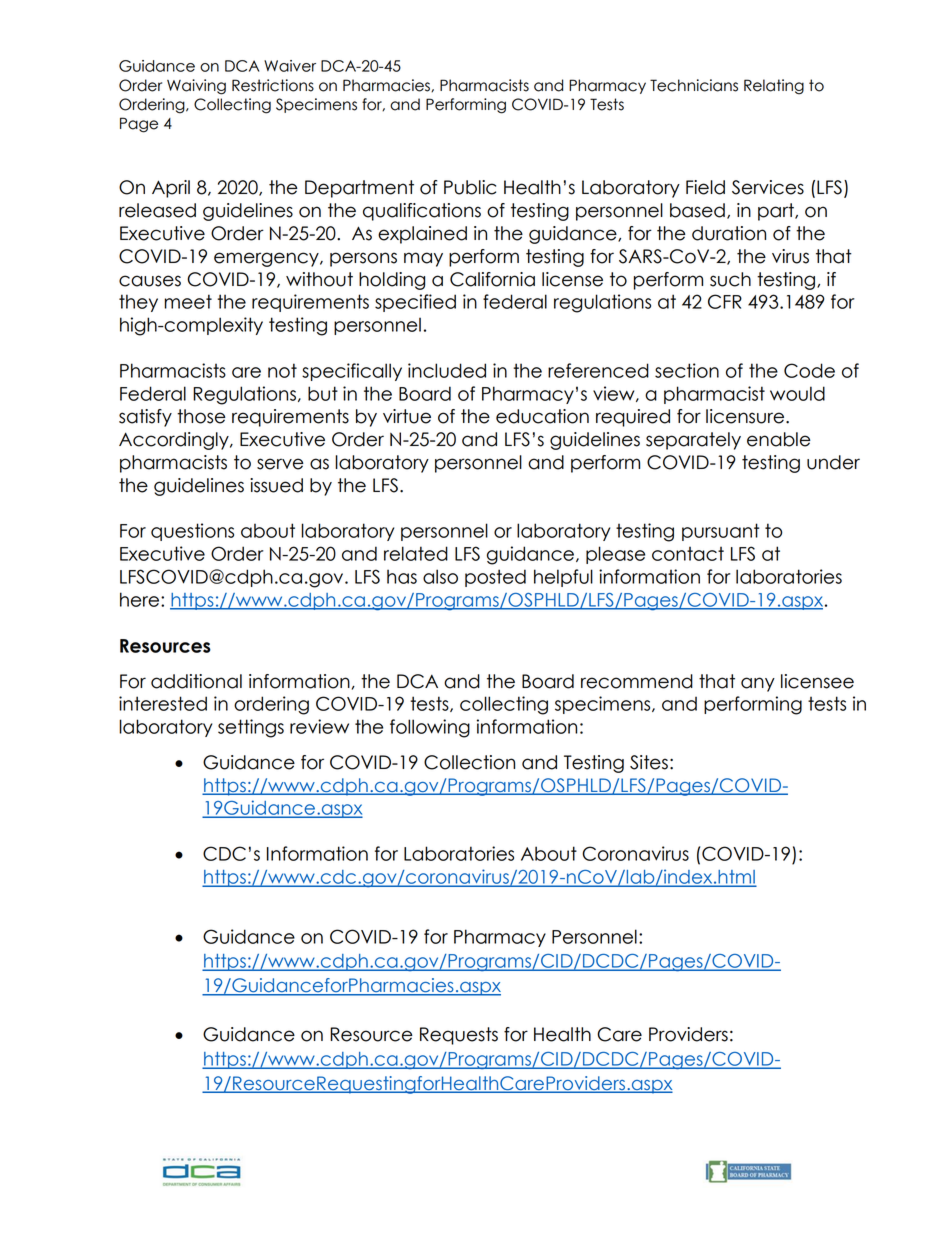 The height and width of the page is (1233, 952). I want to click on posted, so click(495, 578).
